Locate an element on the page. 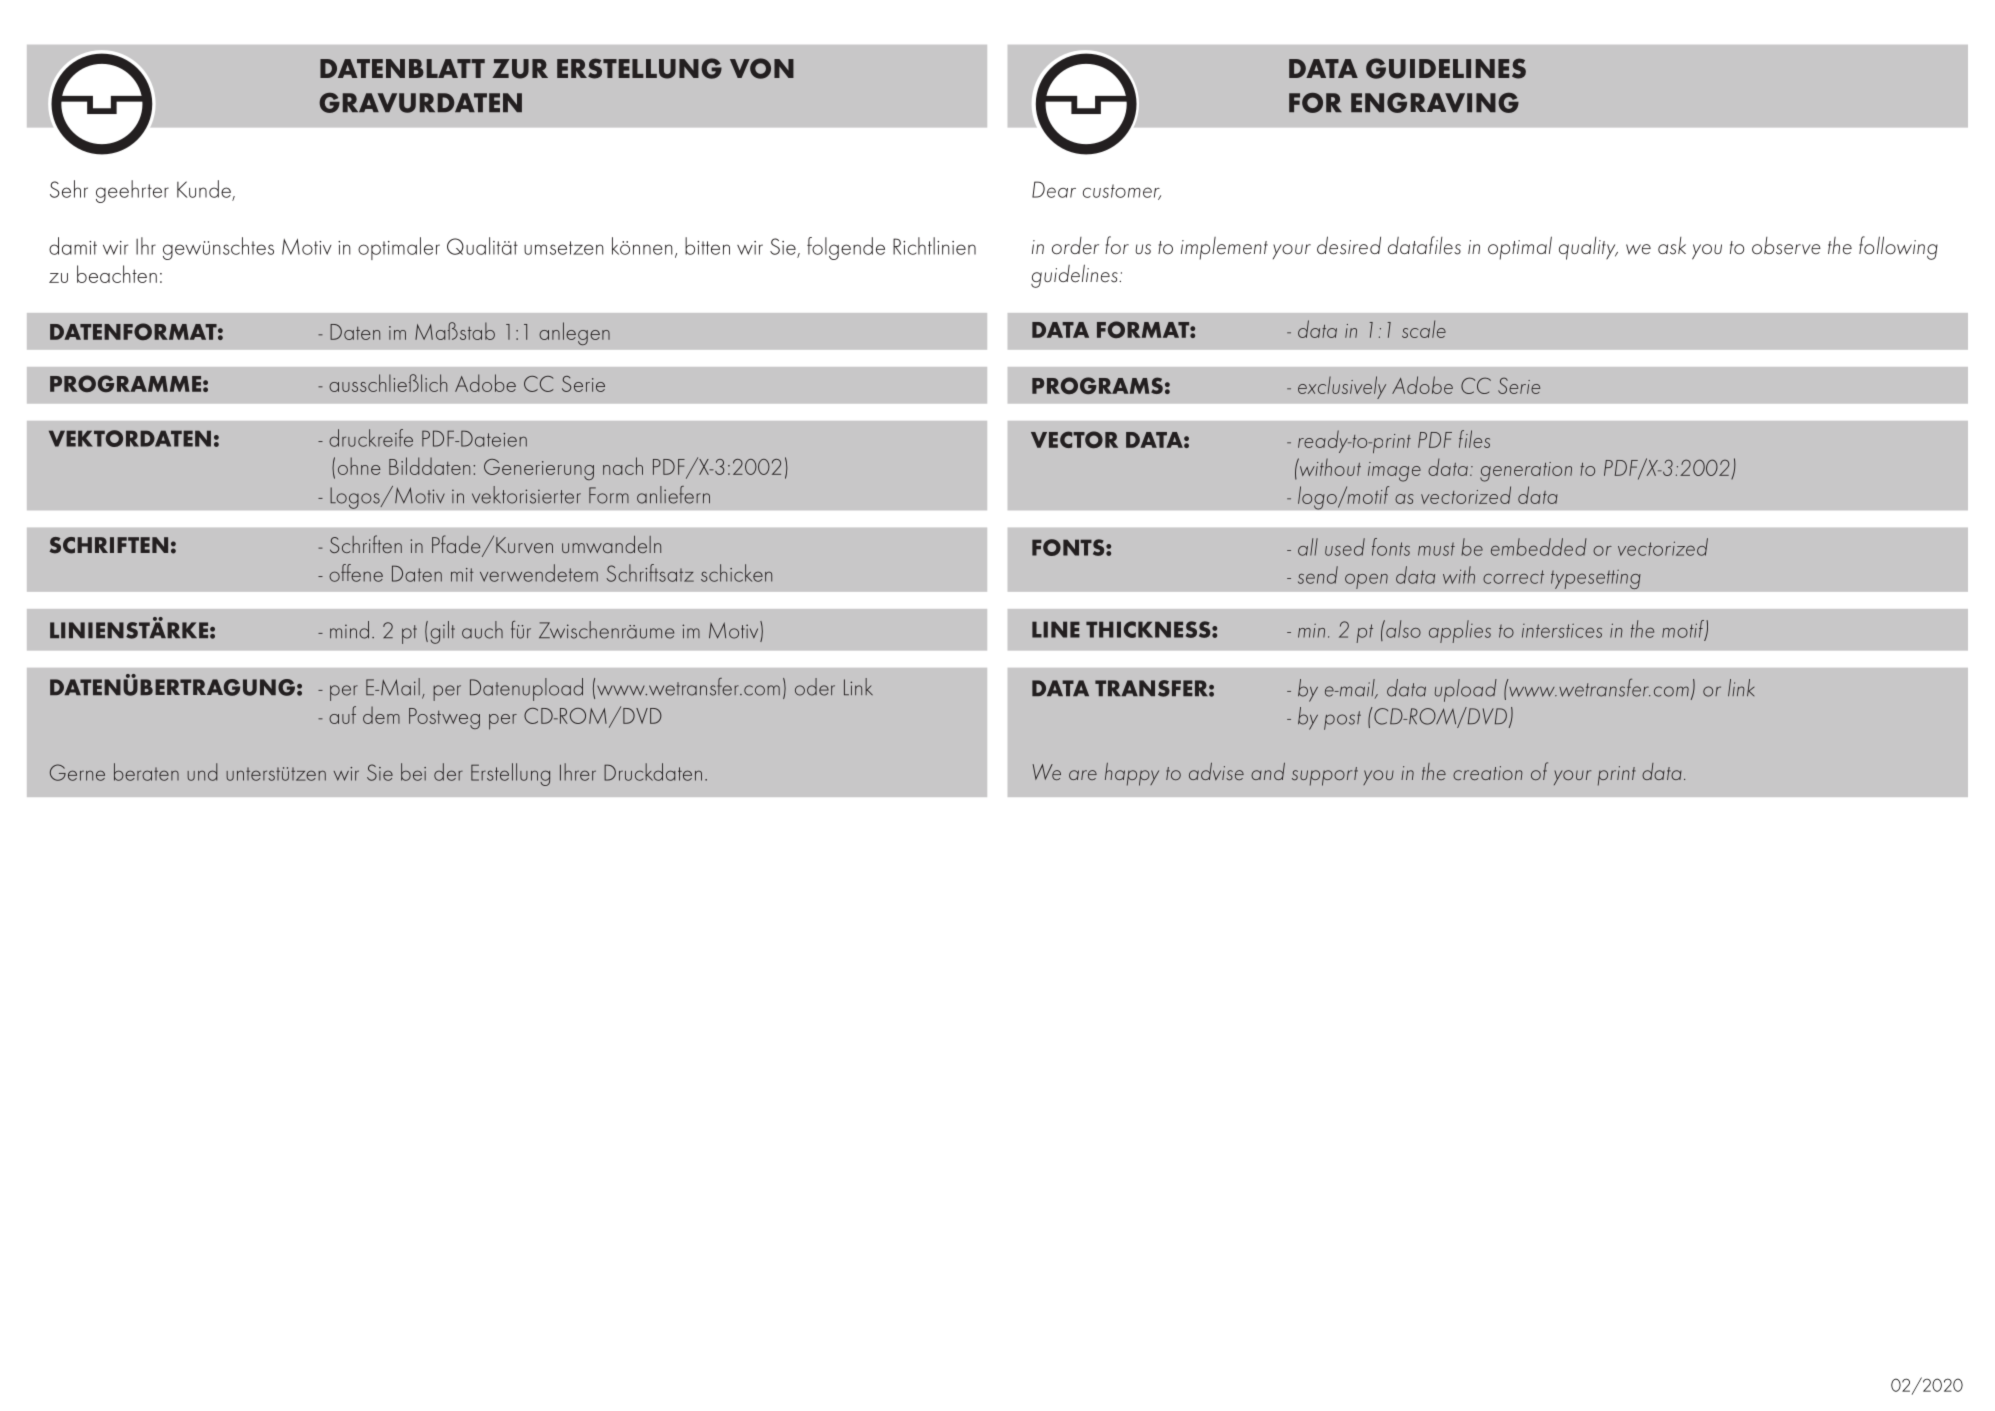 The image size is (1995, 1411). VON is located at coordinates (762, 68).
